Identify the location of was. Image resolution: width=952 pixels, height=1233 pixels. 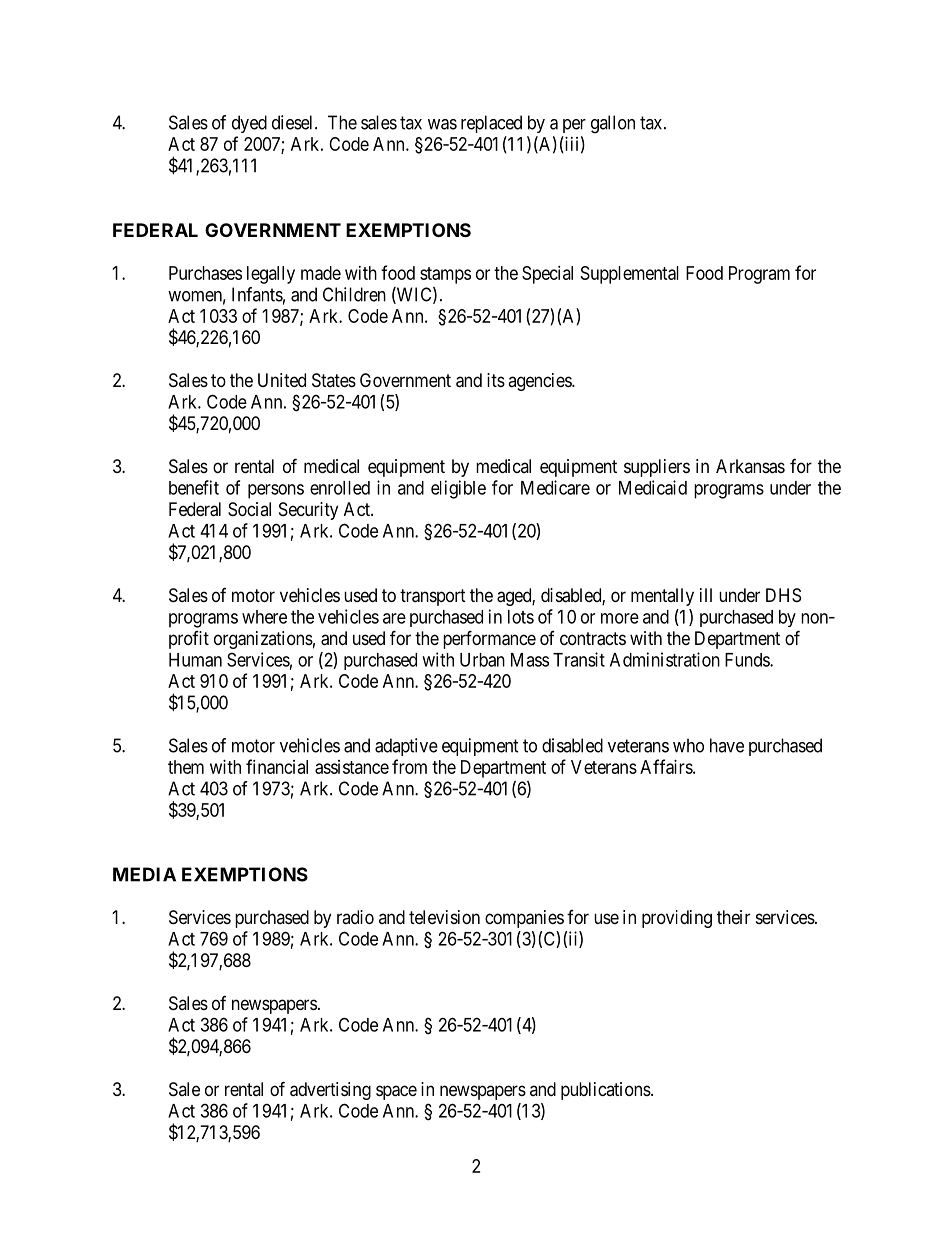
(442, 124).
